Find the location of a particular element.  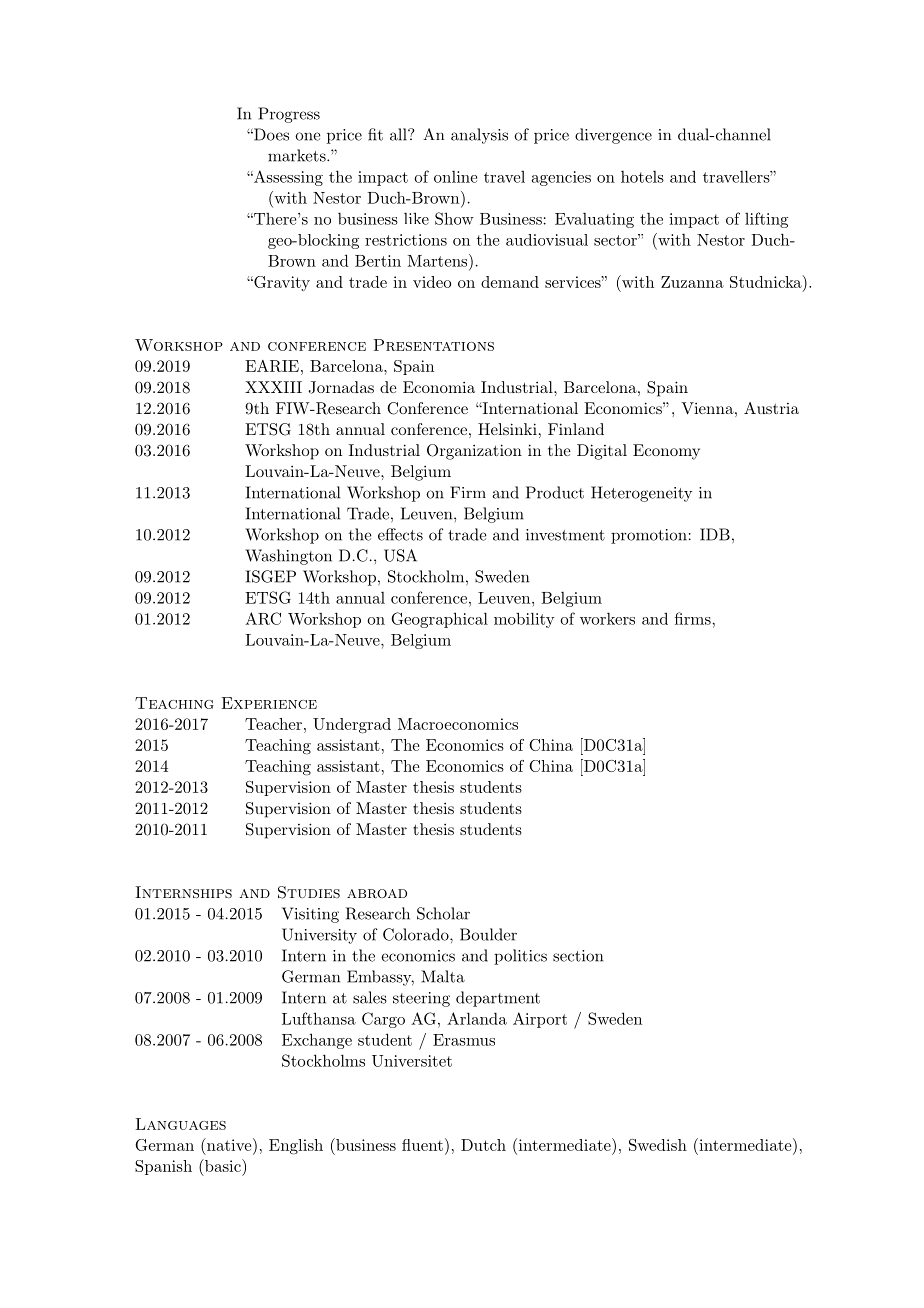

section is located at coordinates (578, 956).
